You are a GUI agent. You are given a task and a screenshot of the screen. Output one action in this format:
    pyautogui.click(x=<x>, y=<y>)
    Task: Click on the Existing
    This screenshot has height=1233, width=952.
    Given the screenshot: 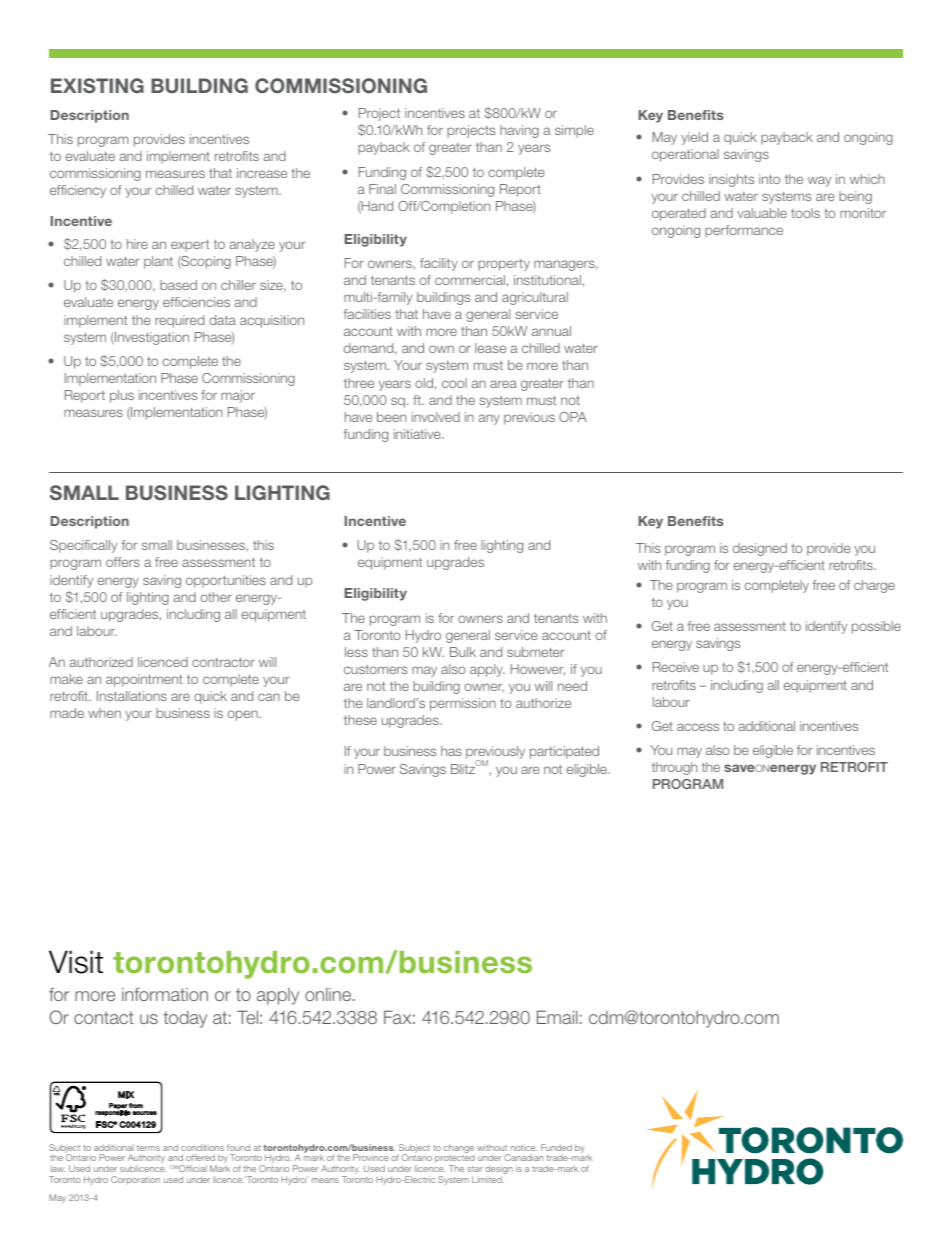 What is the action you would take?
    pyautogui.click(x=97, y=86)
